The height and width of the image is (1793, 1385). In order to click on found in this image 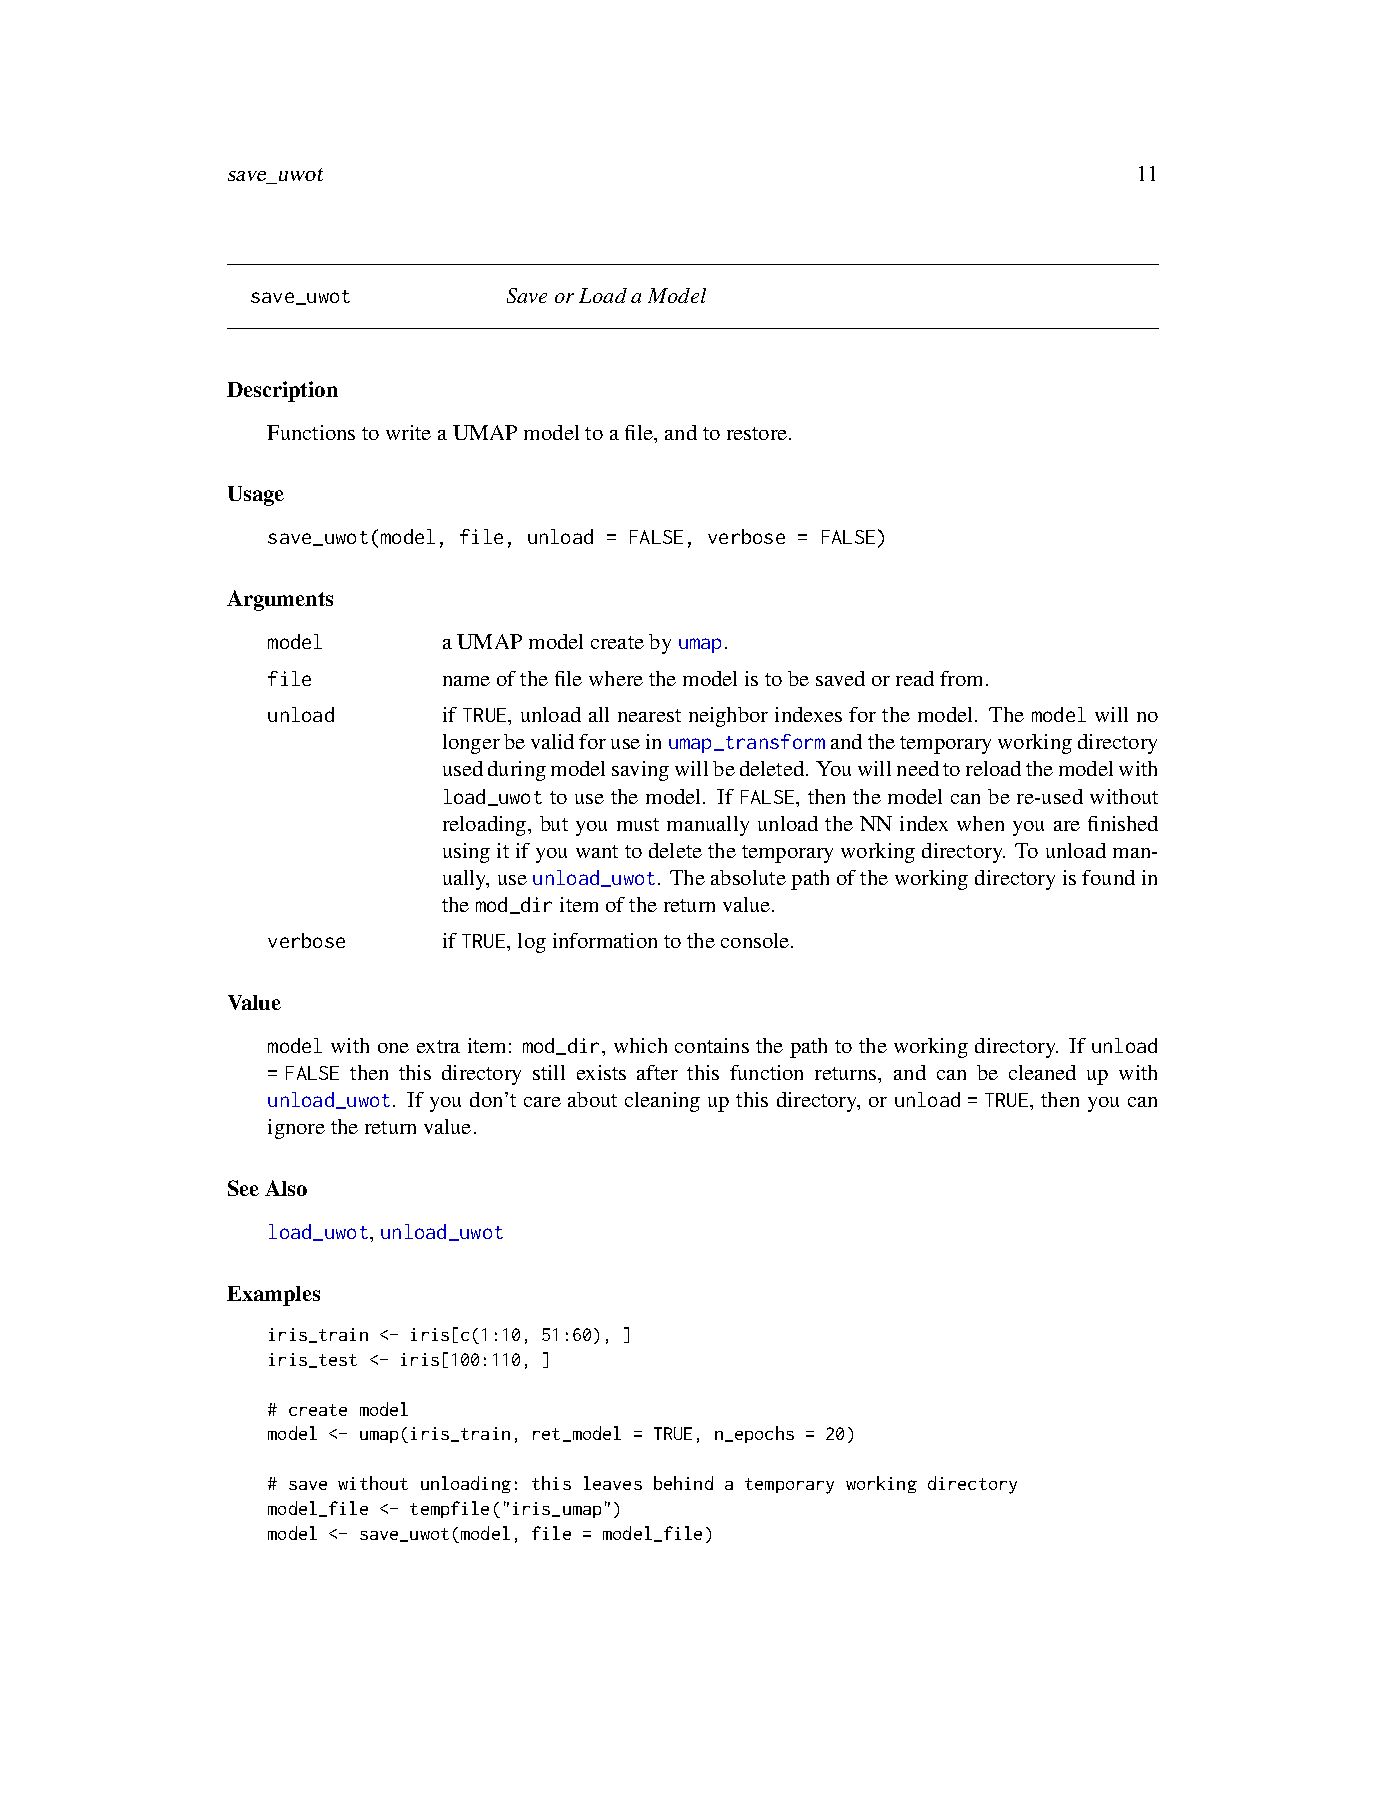, I will do `click(1108, 877)`.
